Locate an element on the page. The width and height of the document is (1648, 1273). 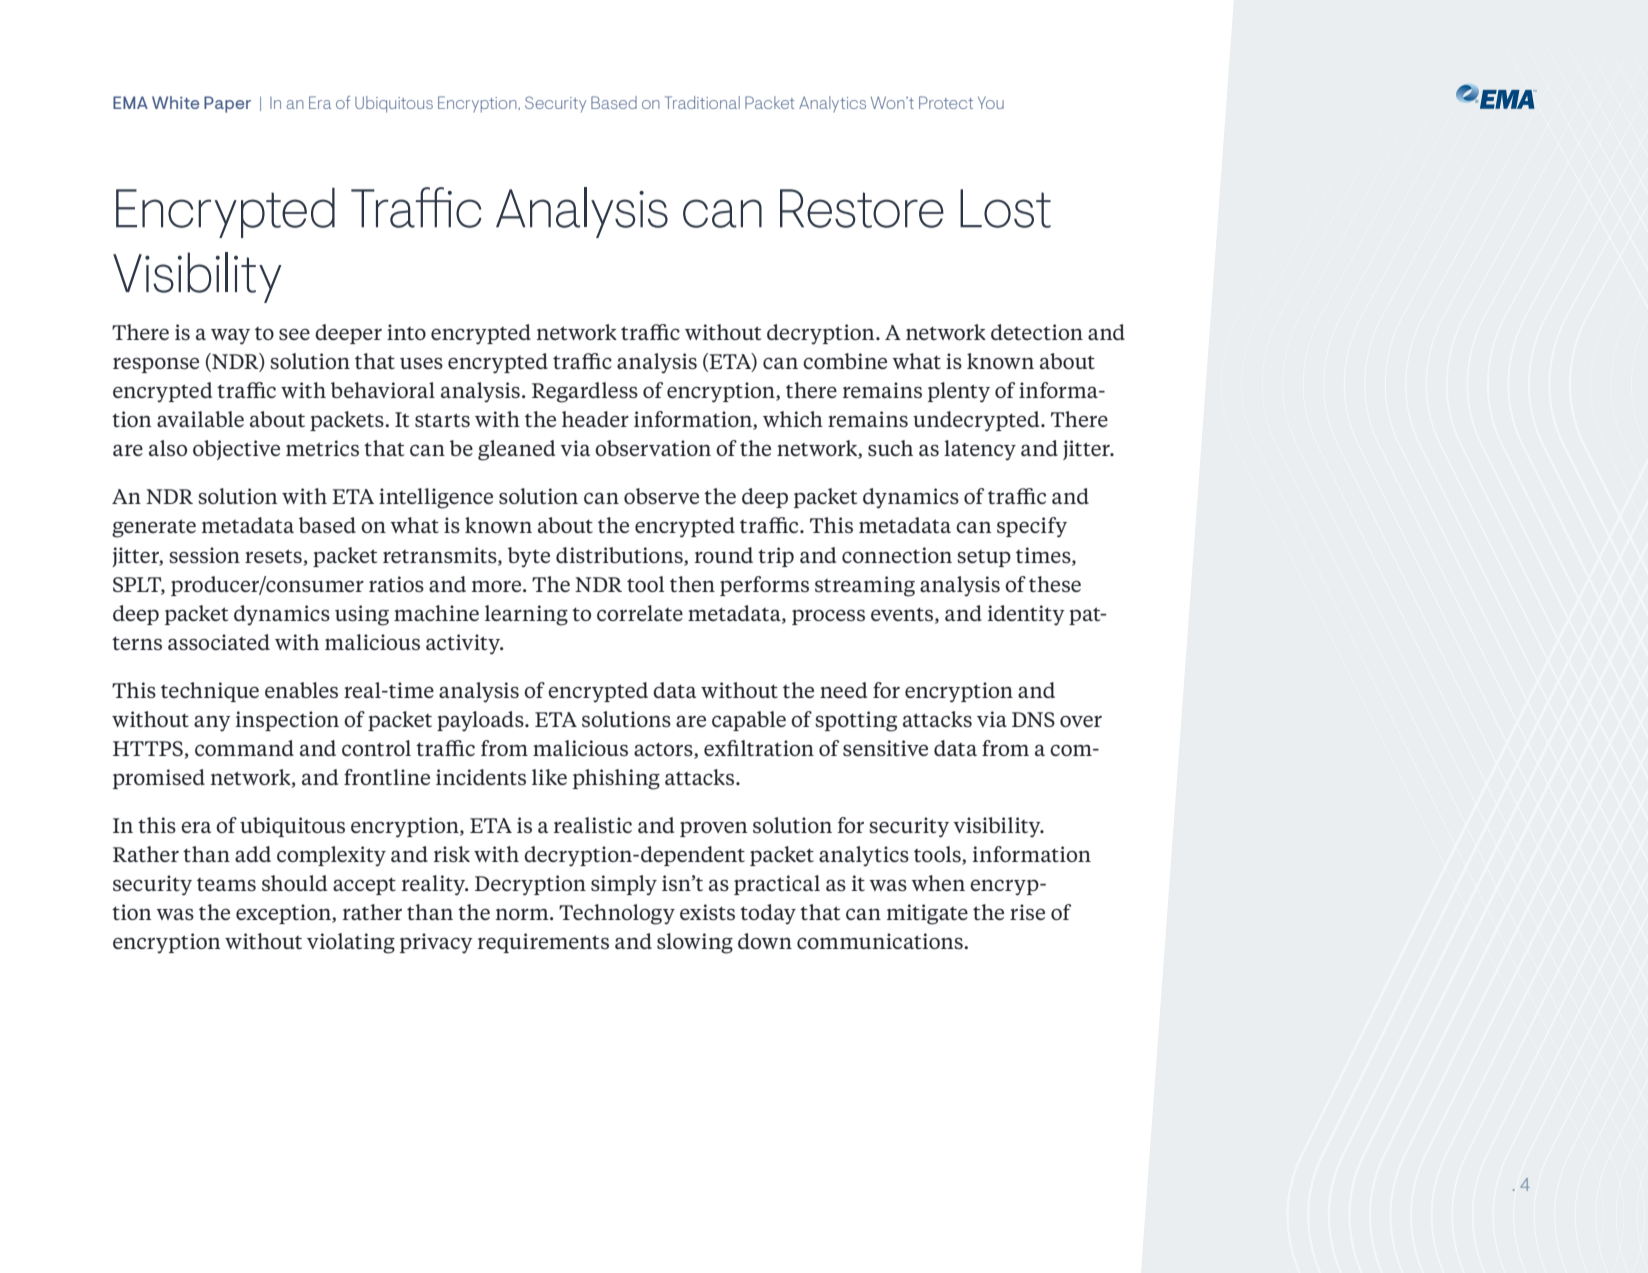
mitigate is located at coordinates (927, 914).
